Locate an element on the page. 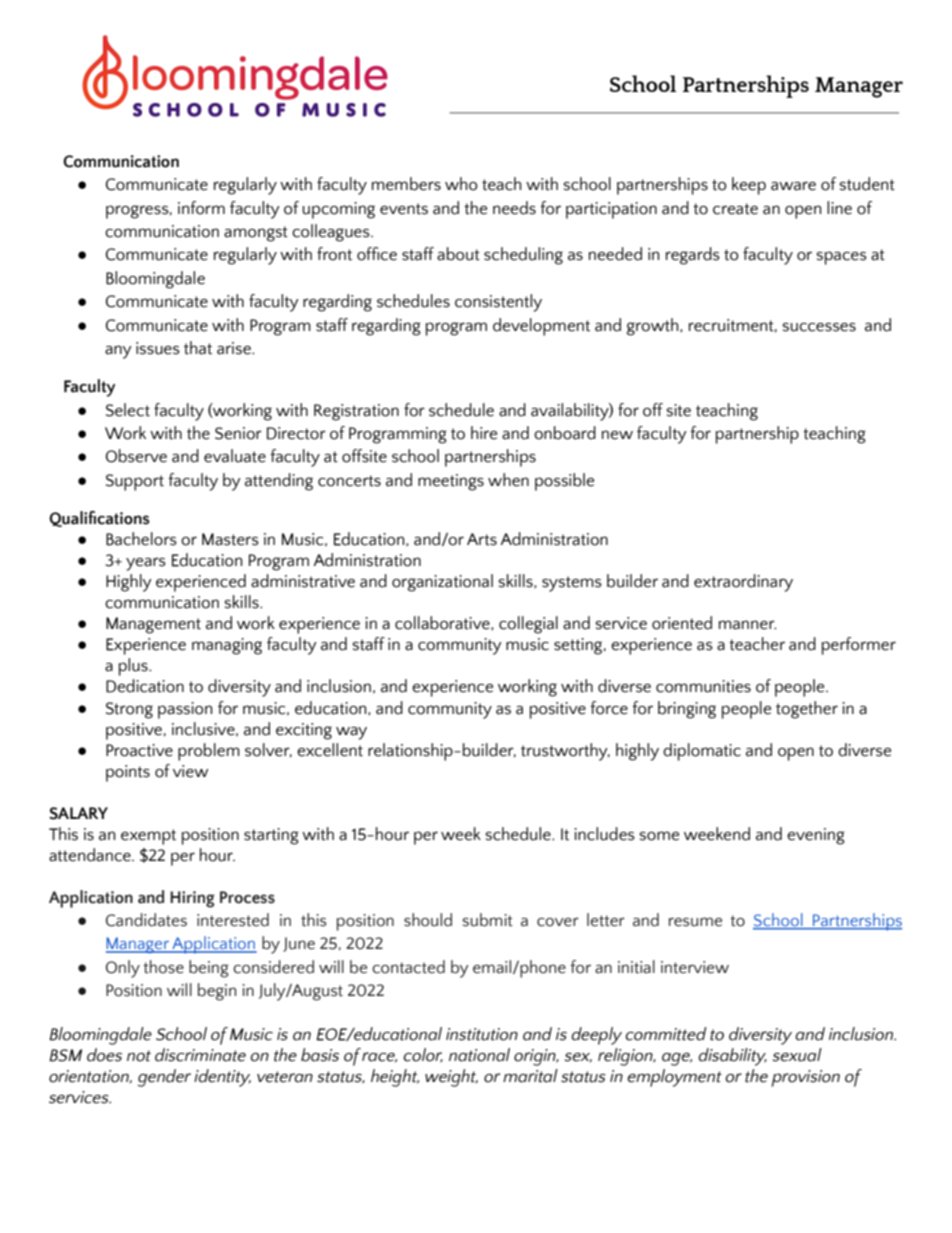 The width and height of the page is (952, 1233). points is located at coordinates (128, 773).
